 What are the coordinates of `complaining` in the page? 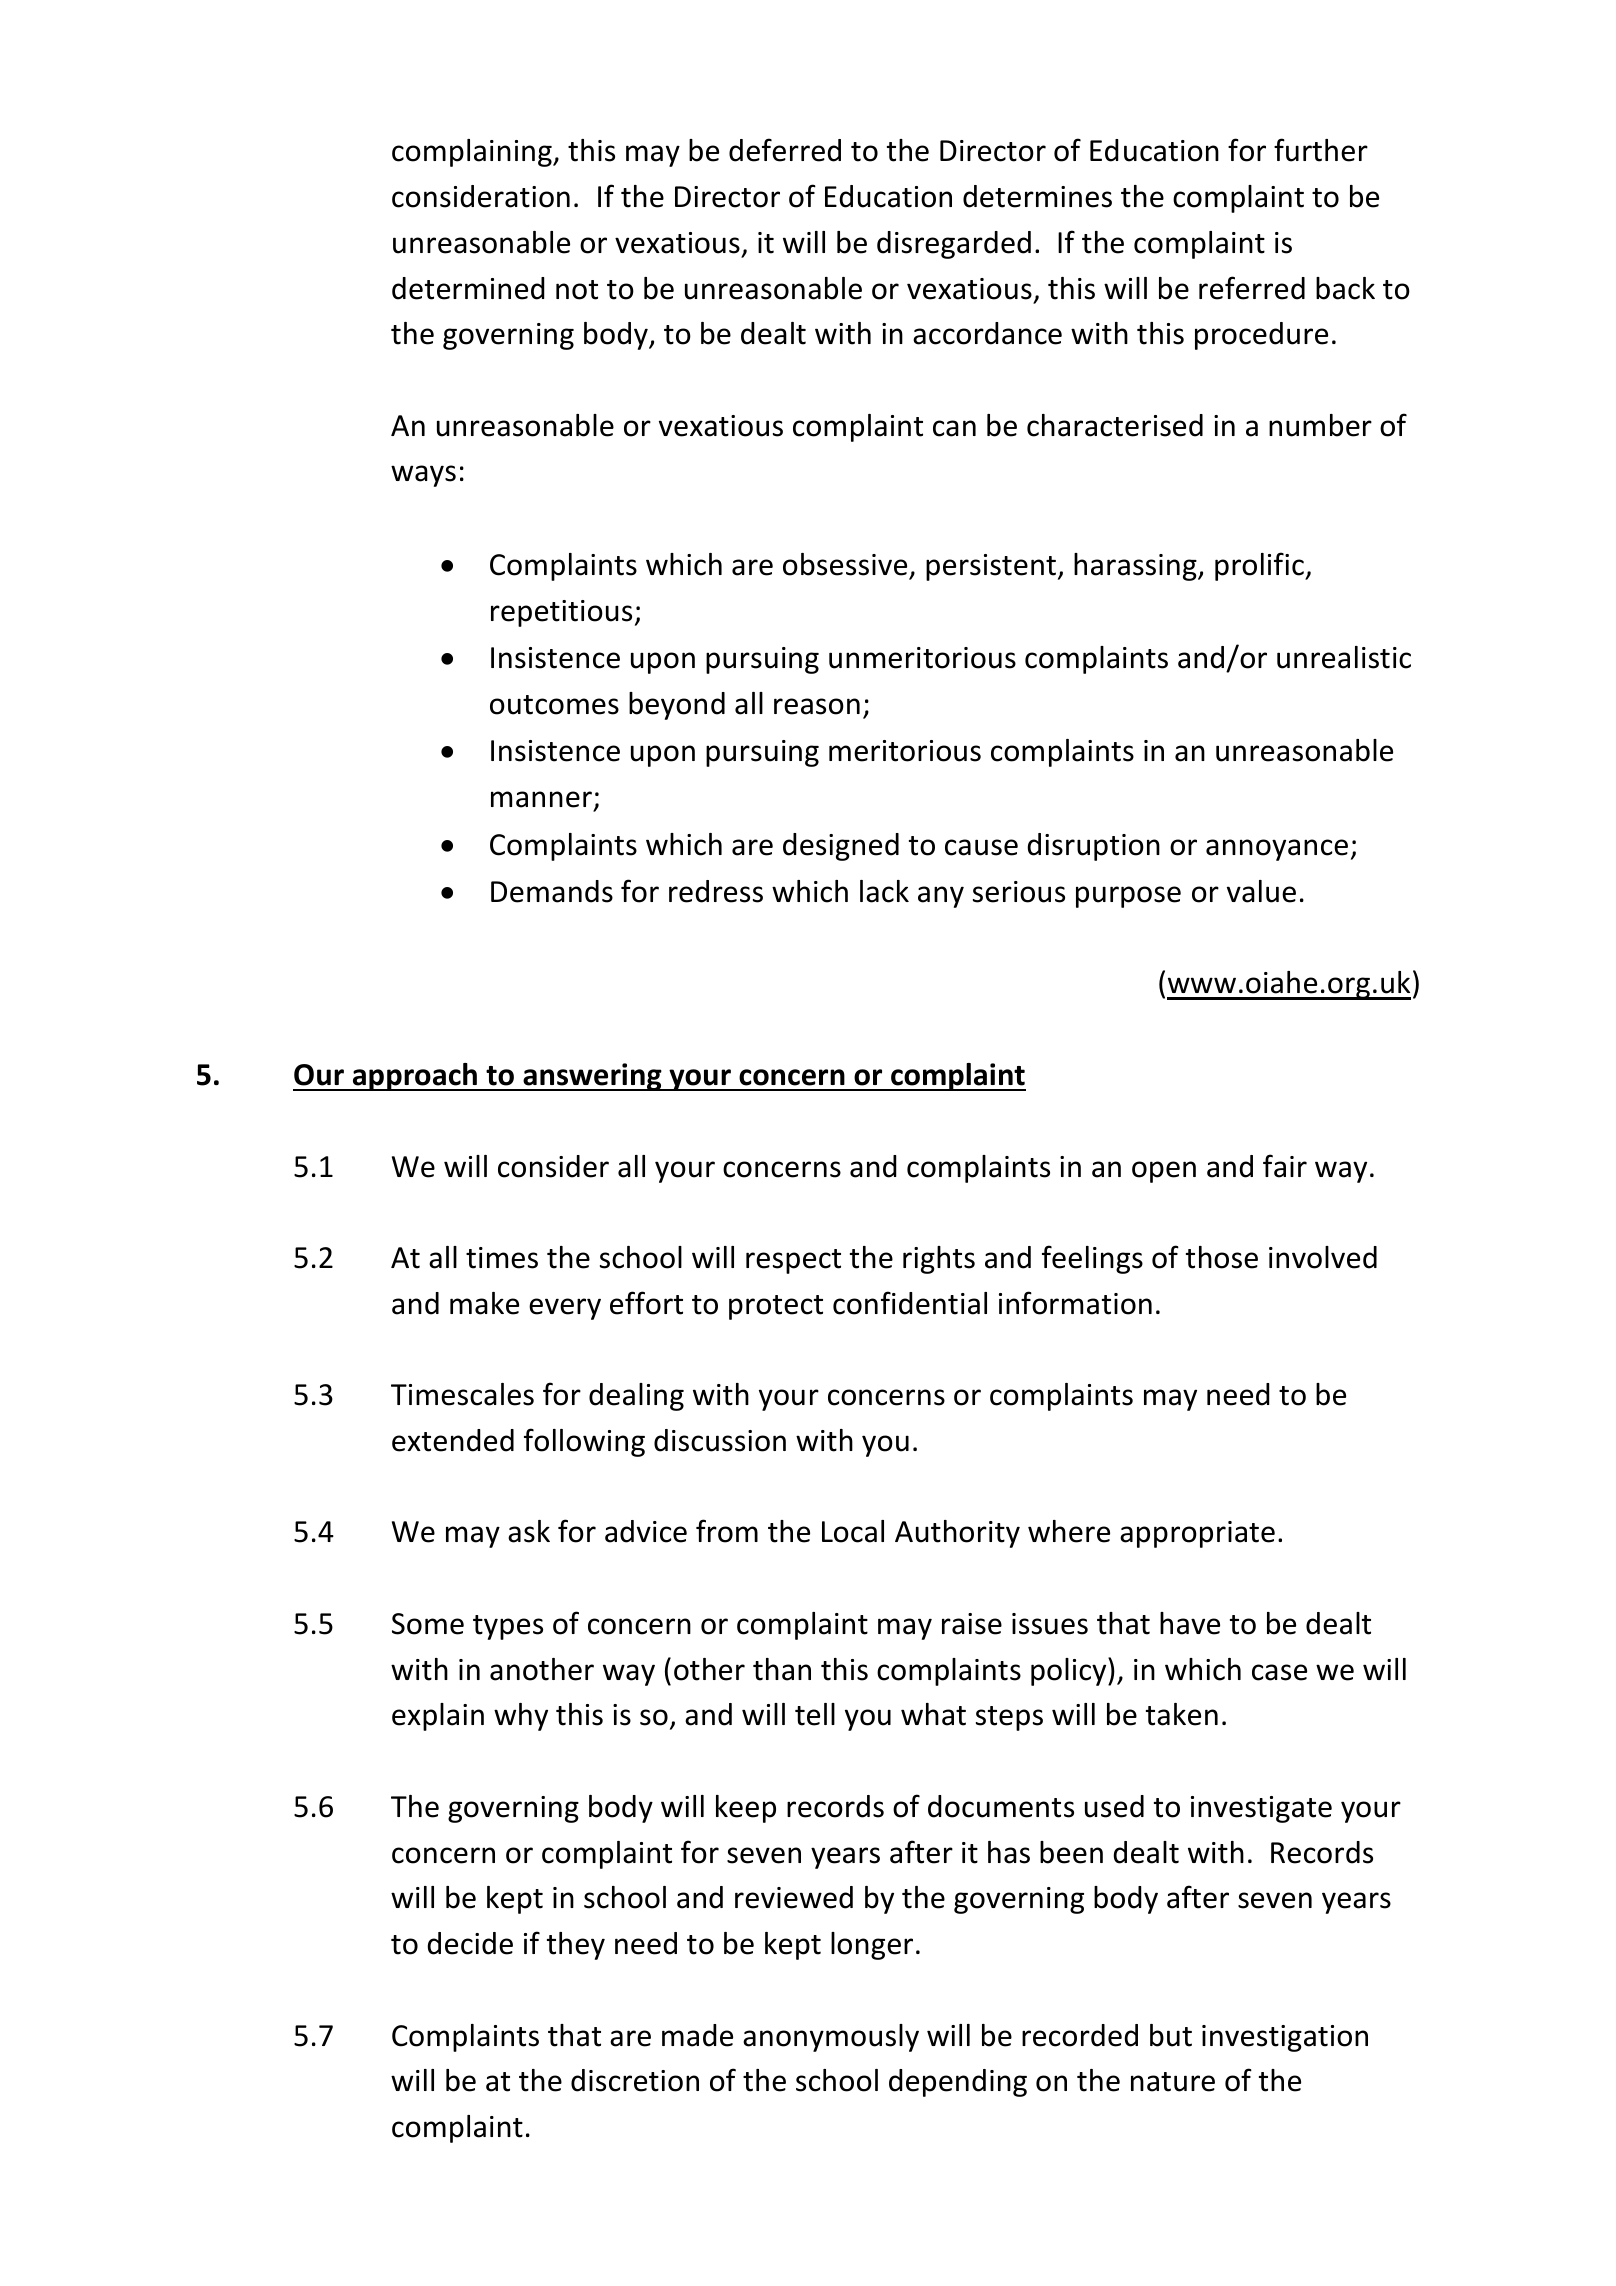 It's located at (473, 153).
